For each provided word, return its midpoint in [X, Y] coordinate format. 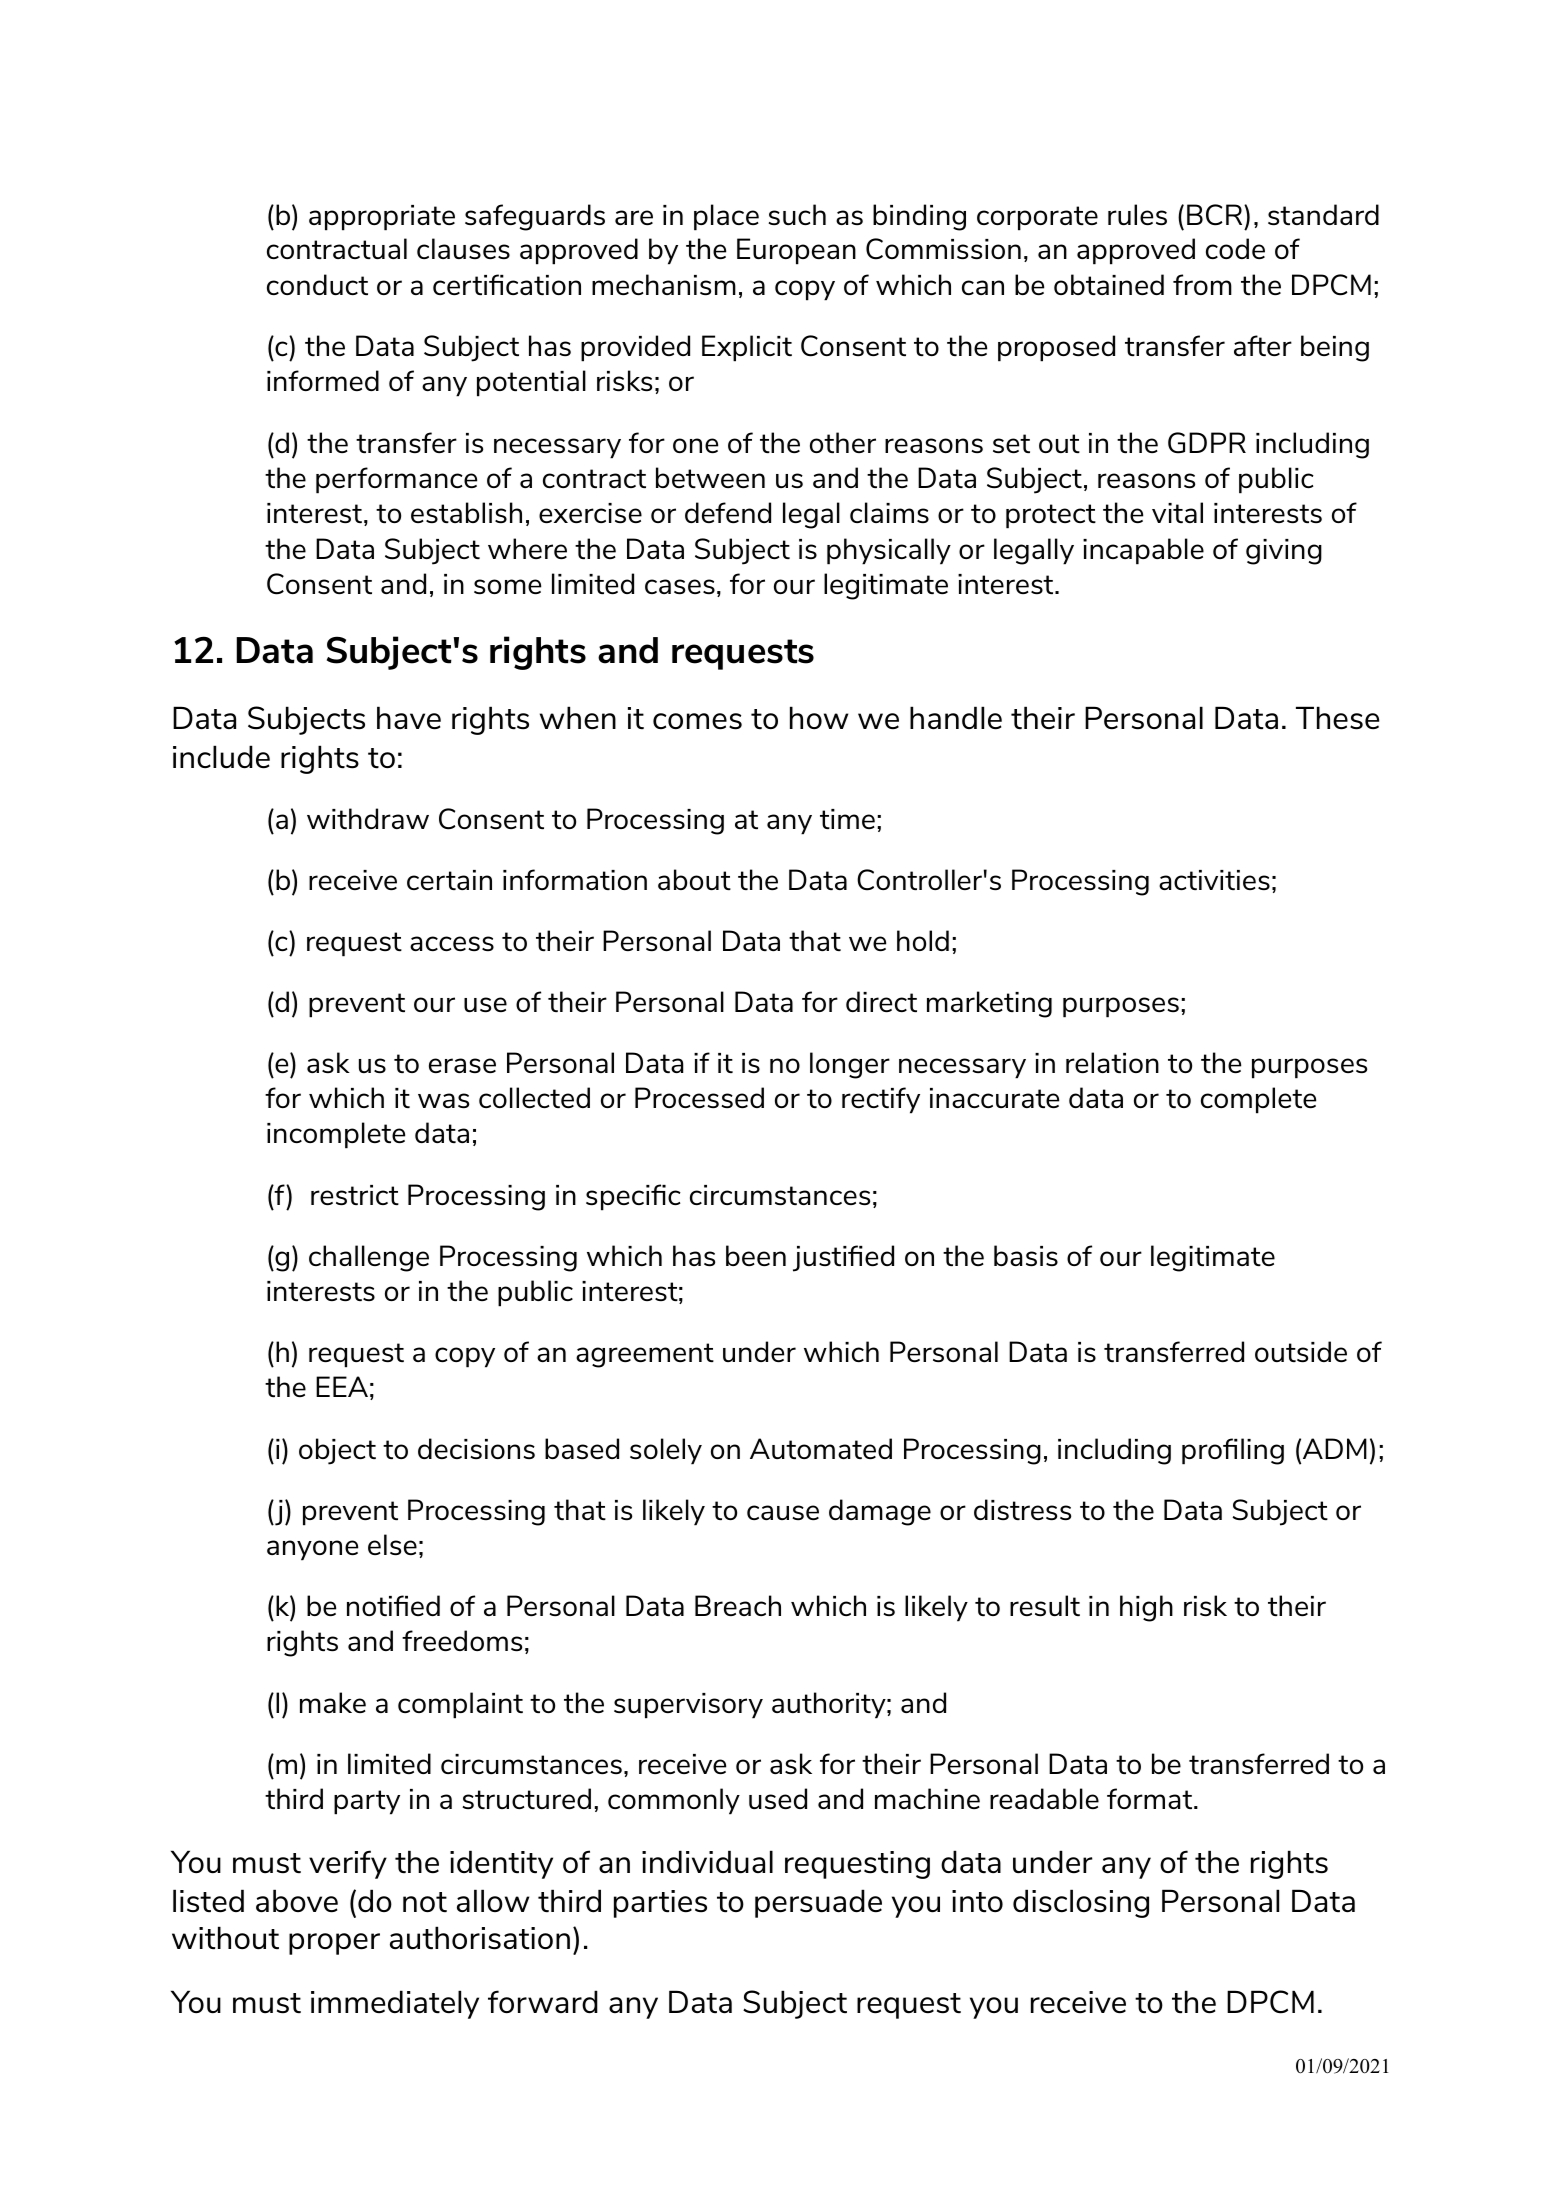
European [796, 251]
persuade [818, 1903]
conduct [317, 284]
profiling [1233, 1451]
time [847, 819]
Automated [821, 1448]
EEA [342, 1386]
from [1202, 284]
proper [334, 1944]
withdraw [368, 818]
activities [1214, 880]
